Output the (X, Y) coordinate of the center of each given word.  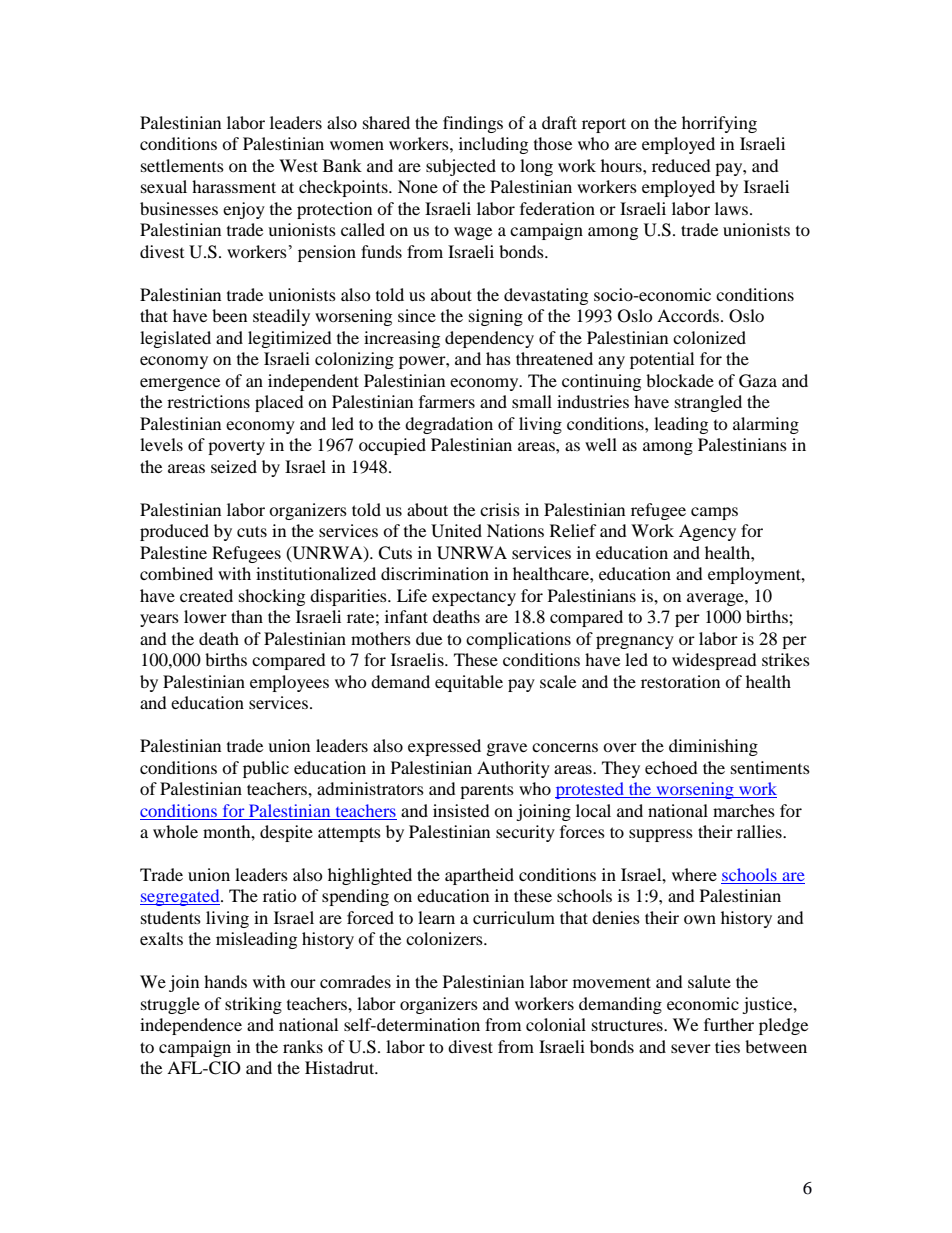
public (266, 769)
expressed (444, 747)
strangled (708, 403)
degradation (449, 425)
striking (253, 1005)
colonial (556, 1024)
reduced (681, 165)
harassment (234, 186)
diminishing (713, 747)
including (493, 145)
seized (234, 466)
